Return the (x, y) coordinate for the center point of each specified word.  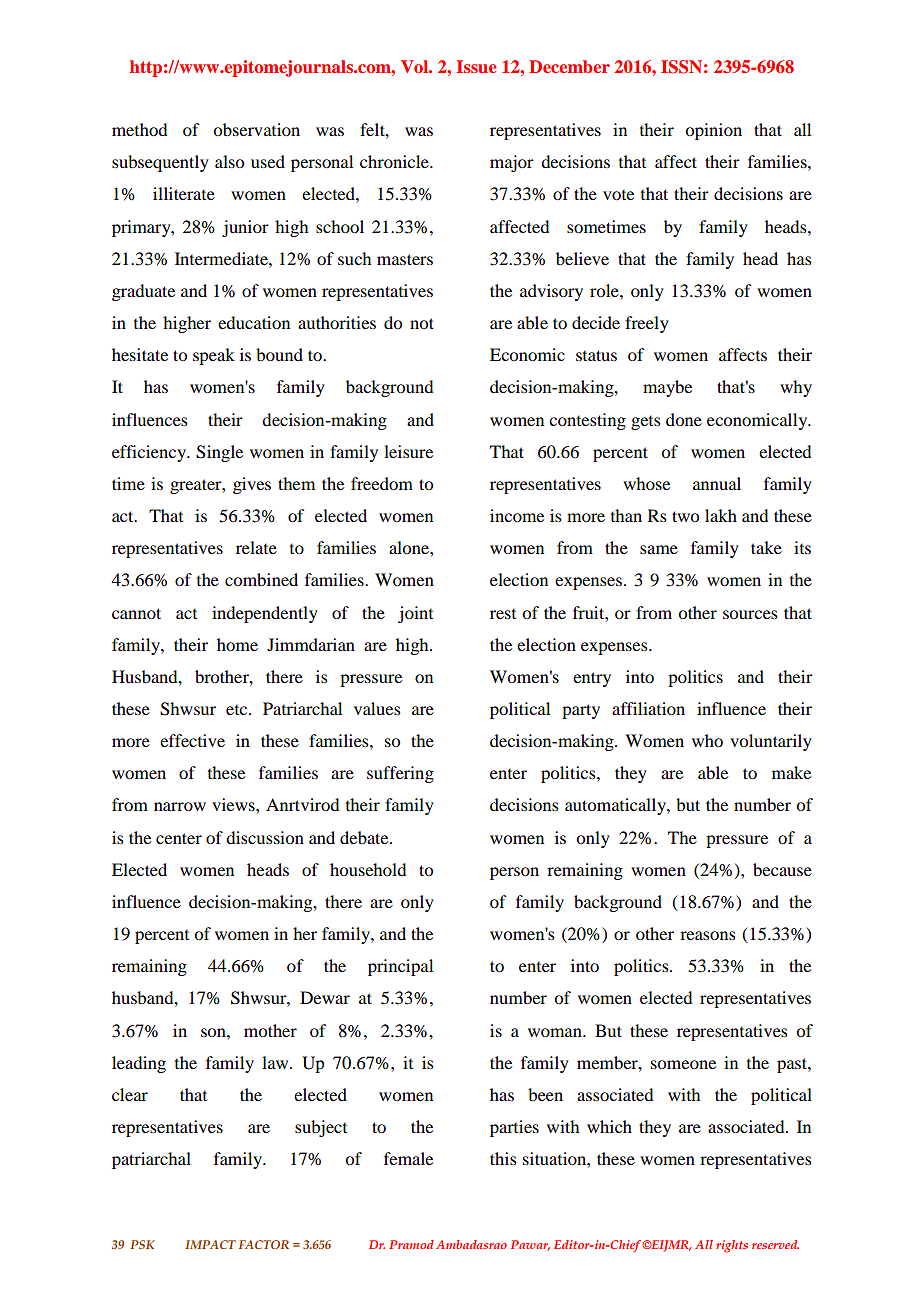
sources (750, 614)
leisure (408, 451)
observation (256, 129)
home (237, 644)
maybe (667, 388)
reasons (708, 935)
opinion (713, 131)
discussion (265, 837)
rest (503, 614)
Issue (476, 66)
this (503, 1158)
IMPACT (210, 1244)
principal (400, 967)
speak (214, 356)
